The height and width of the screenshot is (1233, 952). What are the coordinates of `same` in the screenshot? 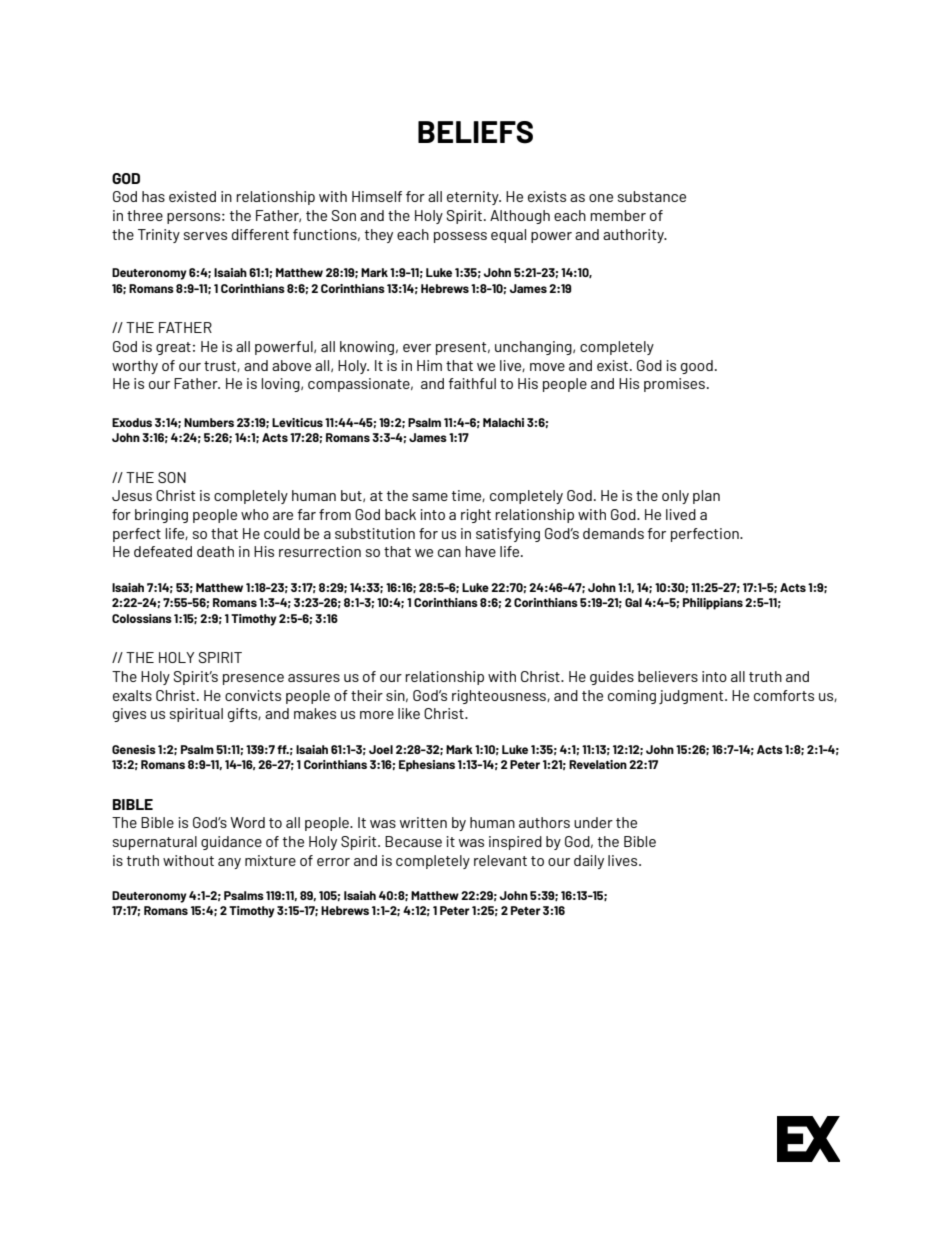 It's located at (430, 497).
